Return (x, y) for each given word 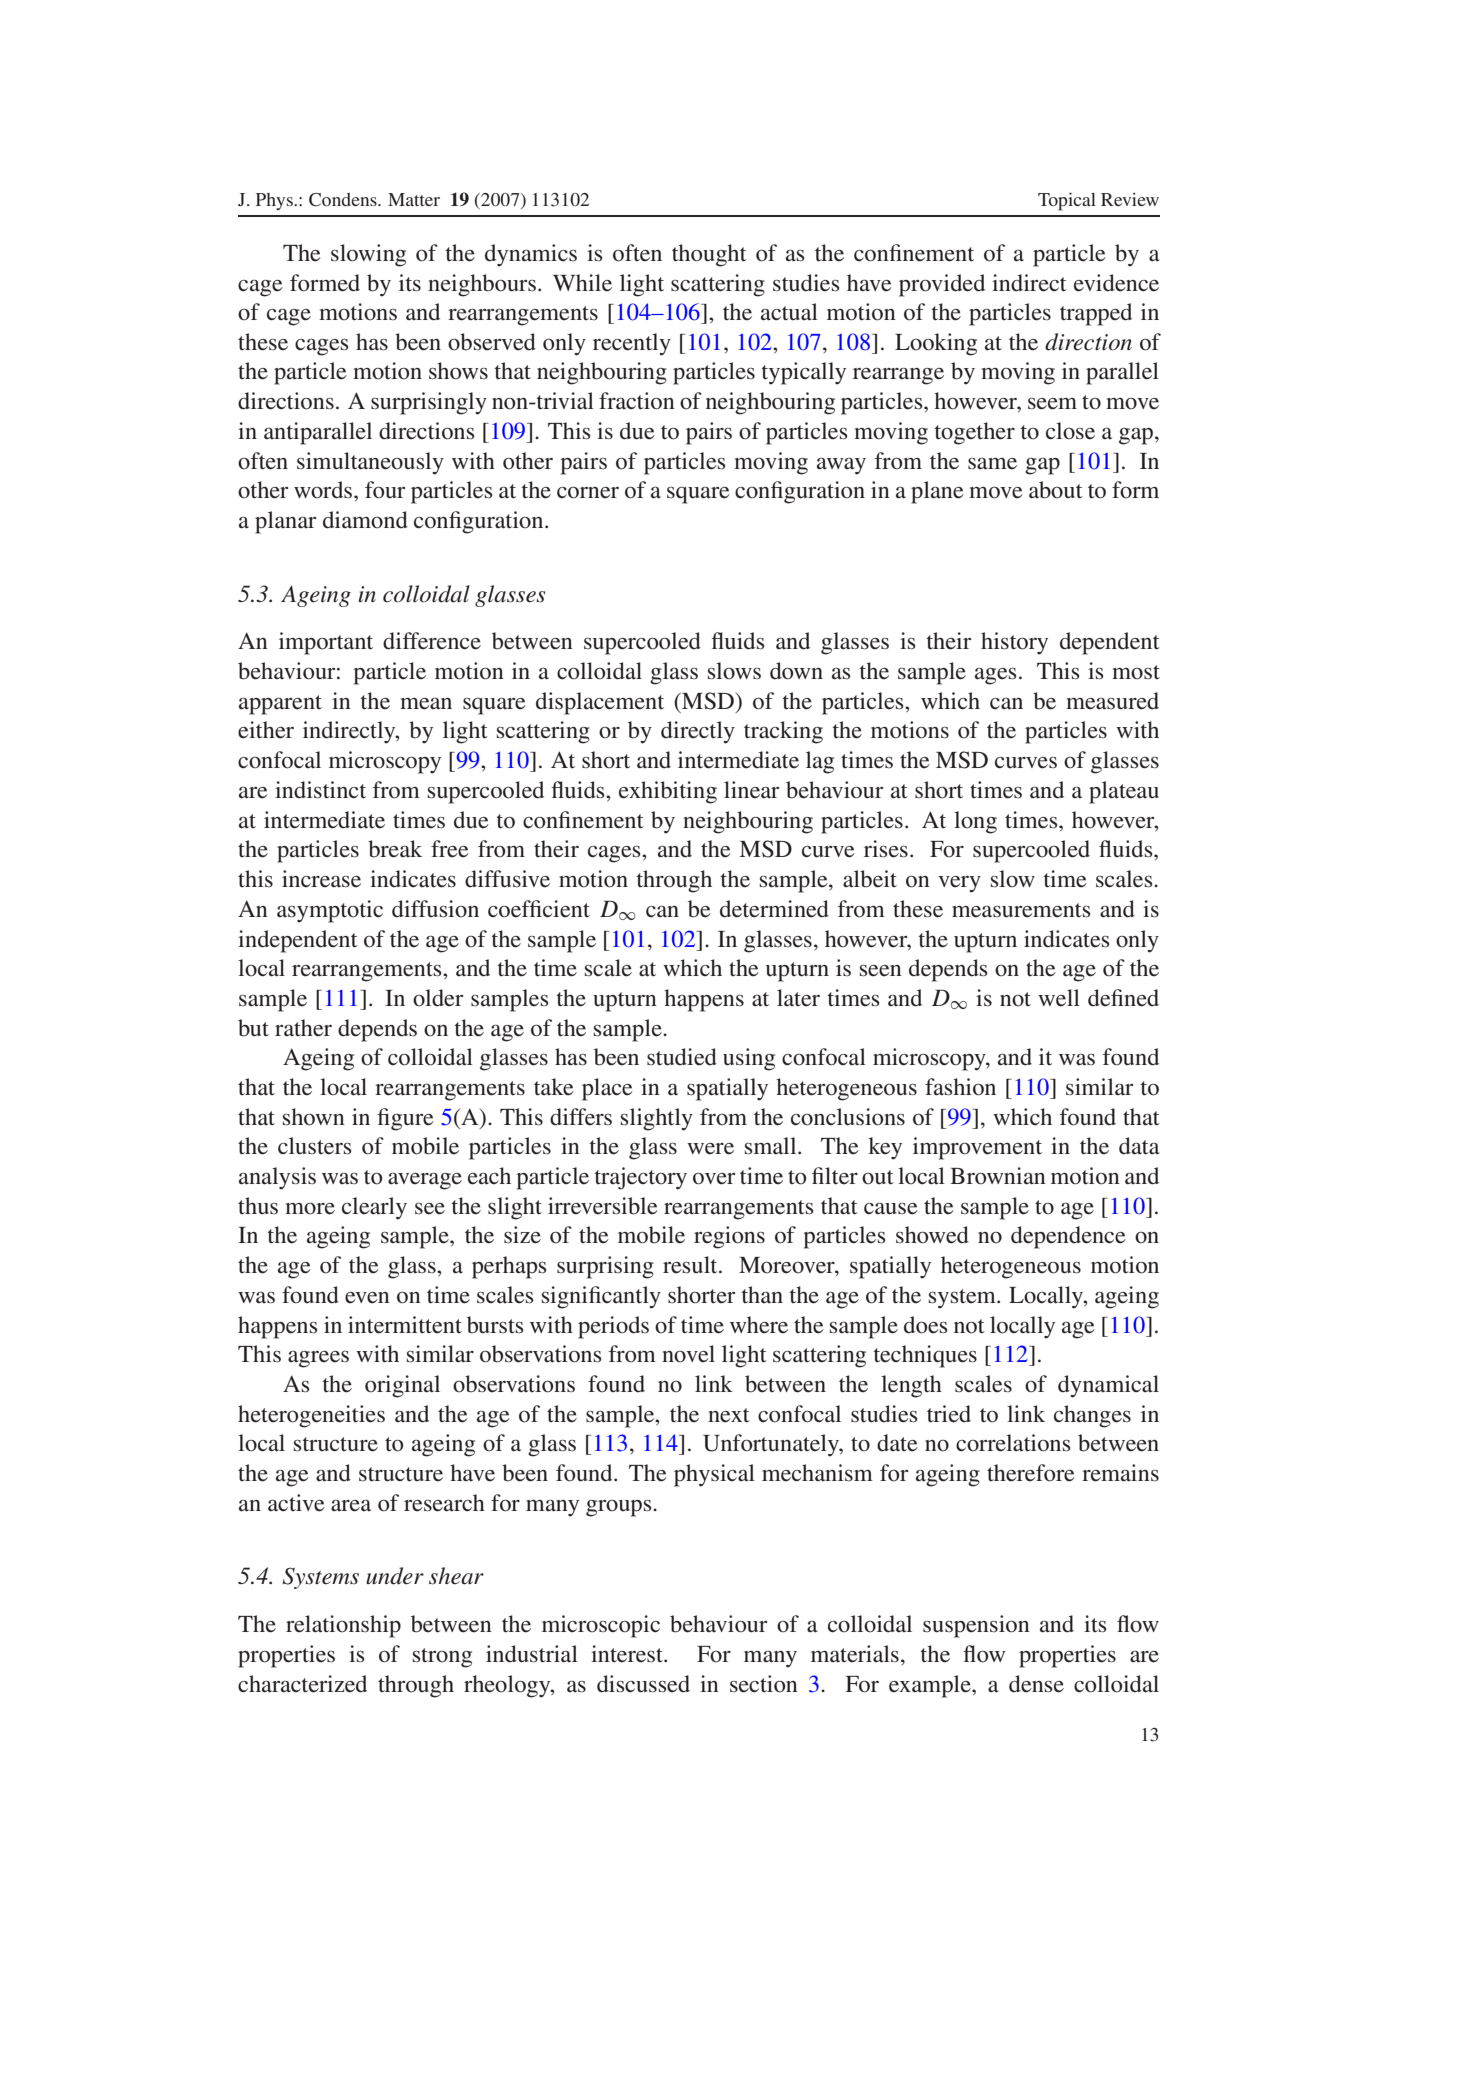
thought (709, 255)
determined (774, 909)
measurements (1021, 910)
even (367, 1298)
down (796, 671)
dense (1036, 1684)
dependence (1068, 1237)
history (1014, 643)
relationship (343, 1626)
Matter (414, 199)
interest (628, 1654)
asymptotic (330, 911)
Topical (1067, 201)
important (326, 643)
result (691, 1265)
